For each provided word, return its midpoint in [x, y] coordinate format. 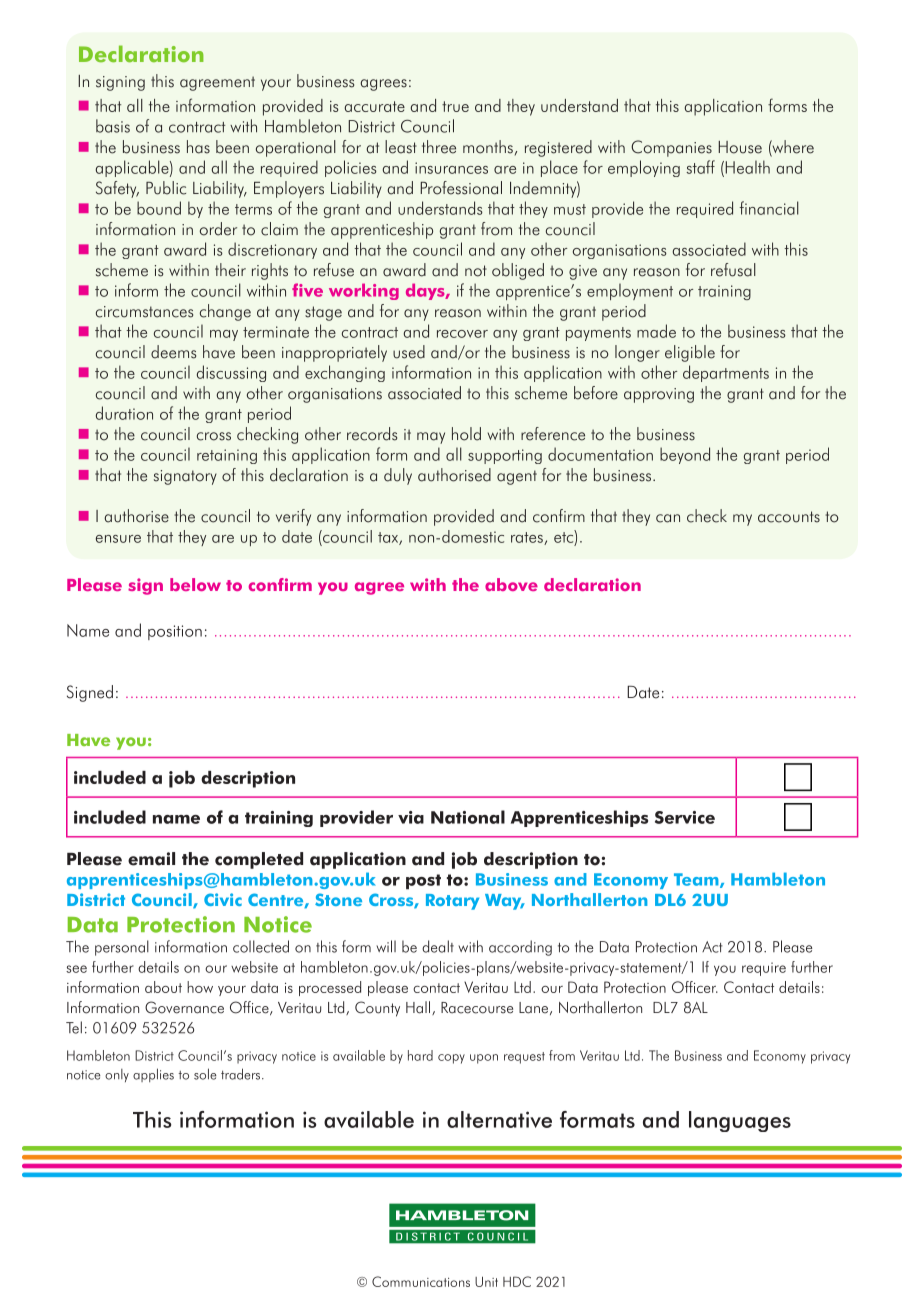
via [411, 817]
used [409, 352]
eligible [690, 353]
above [511, 584]
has [198, 147]
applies [153, 1075]
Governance [184, 1007]
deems [173, 352]
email [151, 859]
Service [685, 817]
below [195, 584]
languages [740, 1121]
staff [700, 167]
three [439, 147]
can [668, 518]
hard [420, 1055]
